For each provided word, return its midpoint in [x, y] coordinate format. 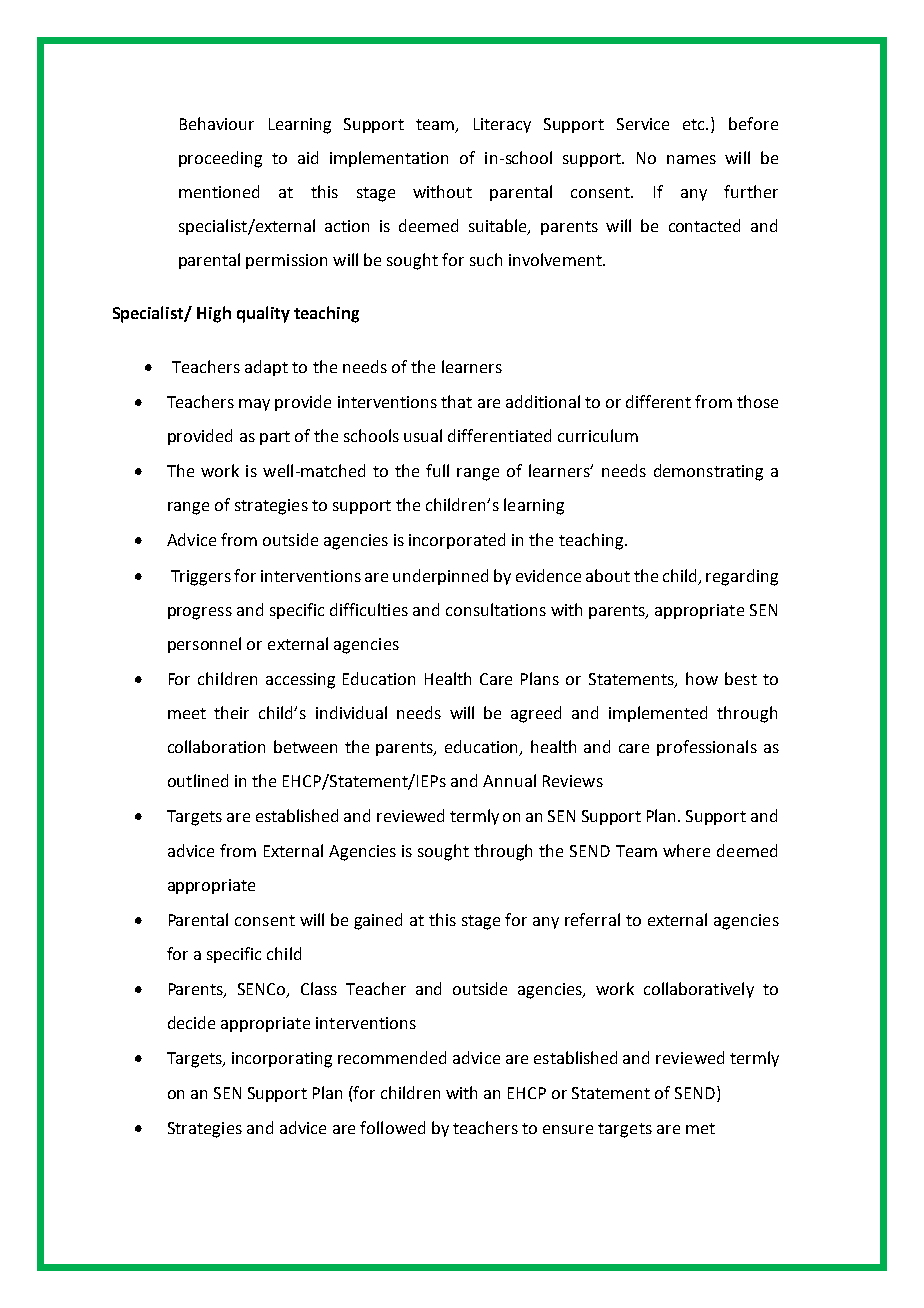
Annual [509, 780]
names [691, 159]
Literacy [502, 125]
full [437, 470]
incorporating [282, 1060]
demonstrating [708, 472]
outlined [198, 780]
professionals [707, 748]
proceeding [220, 159]
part [275, 438]
